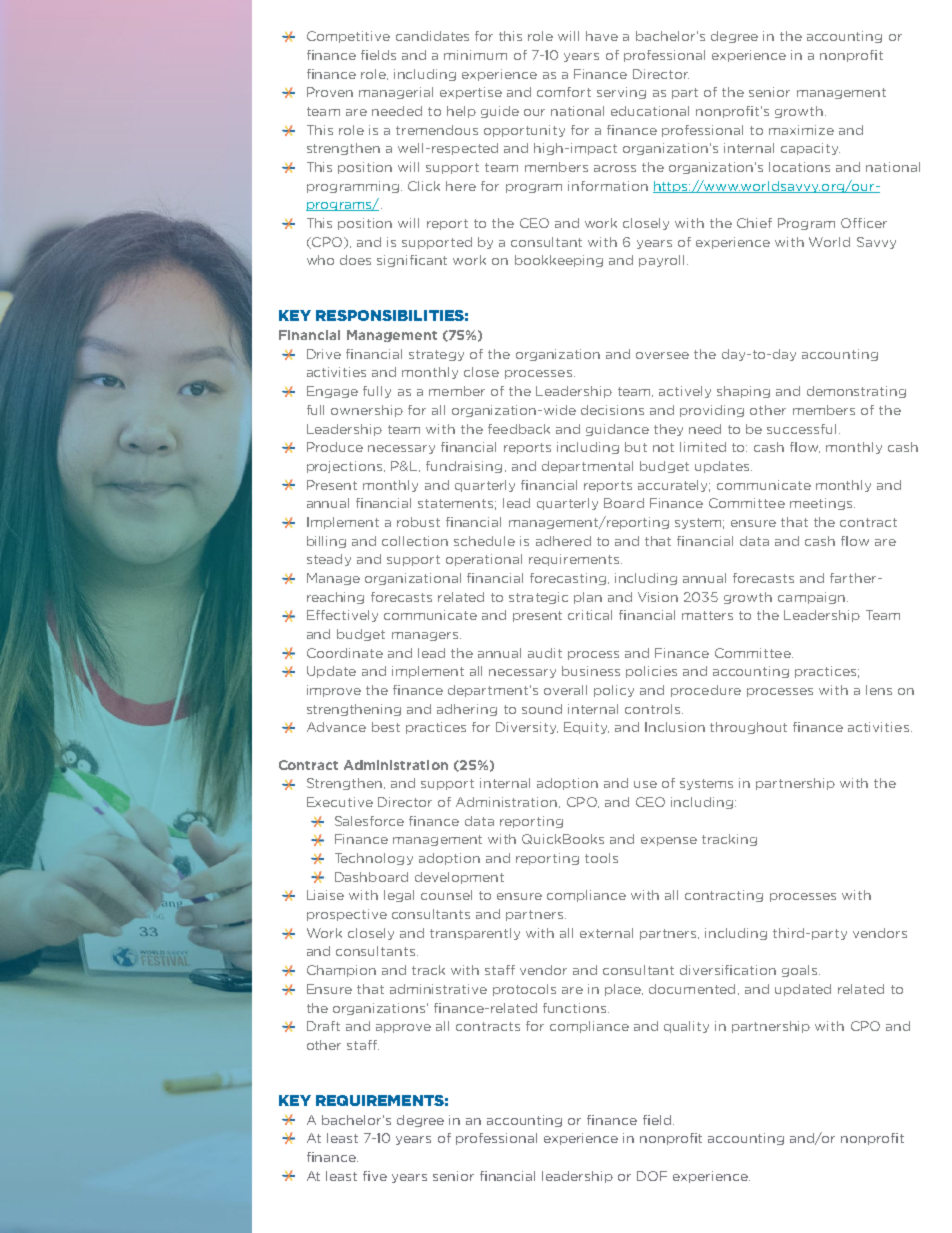  Describe the element at coordinates (801, 130) in the screenshot. I see `maximize` at that location.
